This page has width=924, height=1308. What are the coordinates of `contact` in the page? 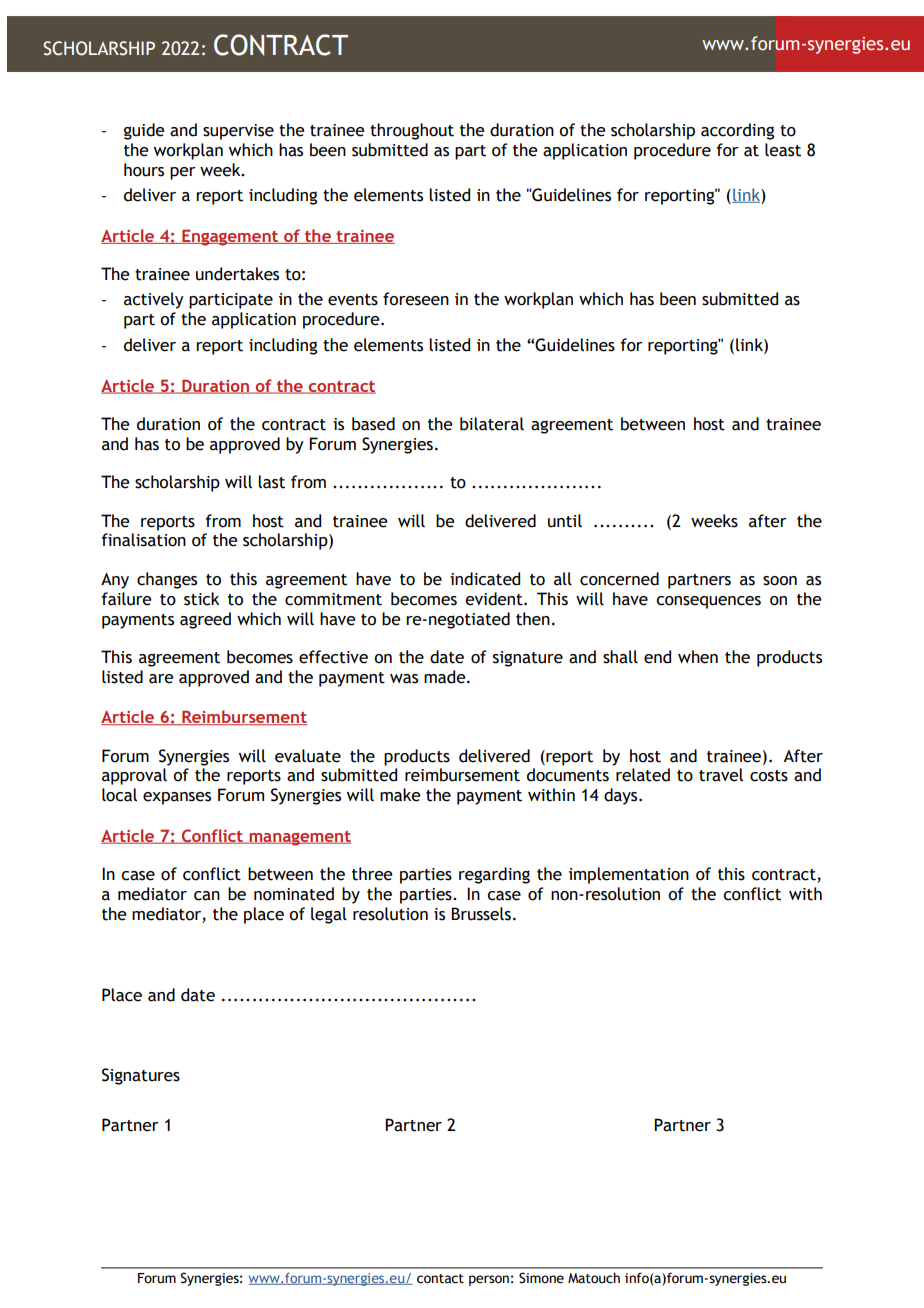 It's located at (440, 1279).
